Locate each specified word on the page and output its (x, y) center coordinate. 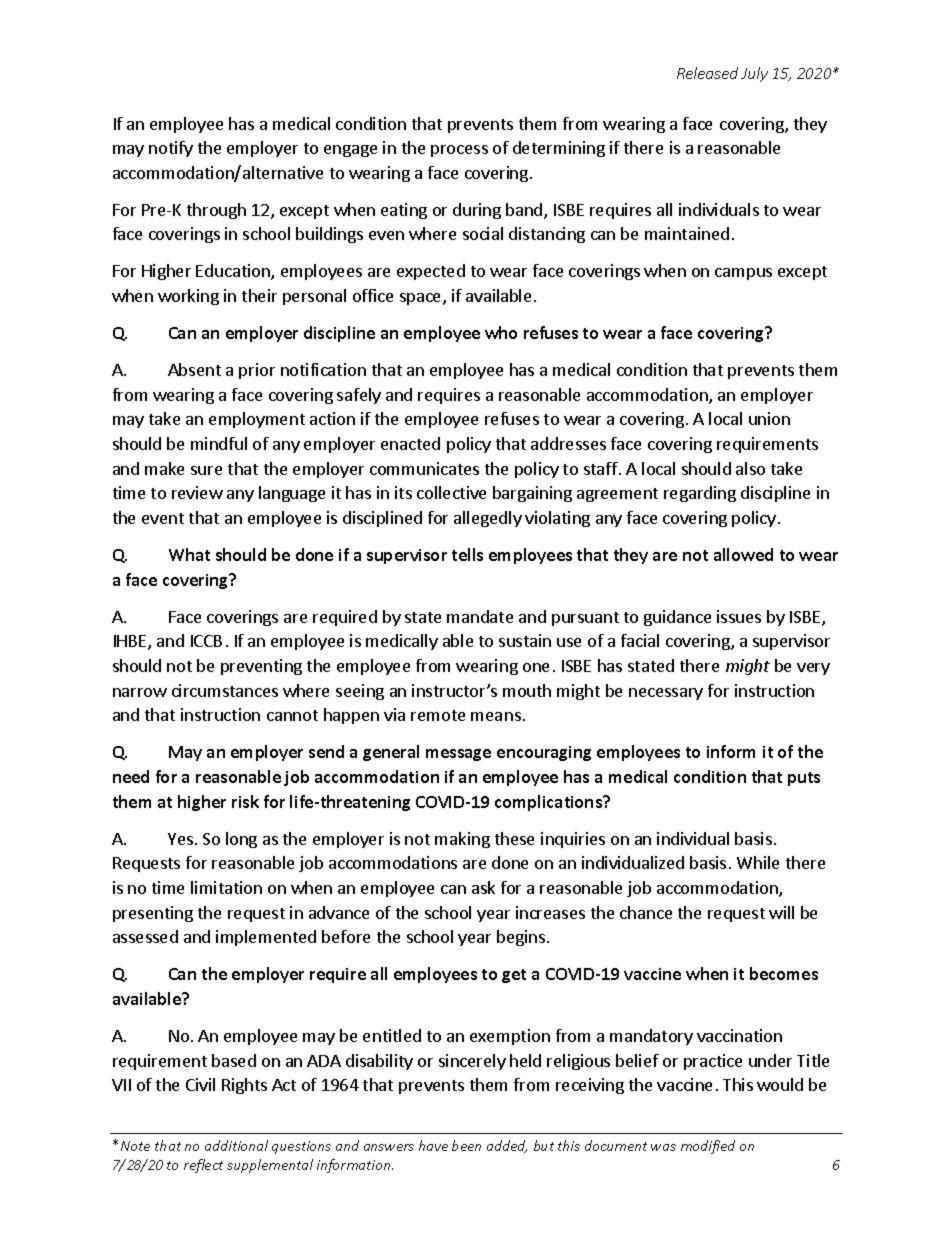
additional (236, 1145)
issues (739, 616)
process (459, 151)
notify (171, 149)
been (466, 1145)
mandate (480, 616)
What (189, 554)
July (754, 74)
